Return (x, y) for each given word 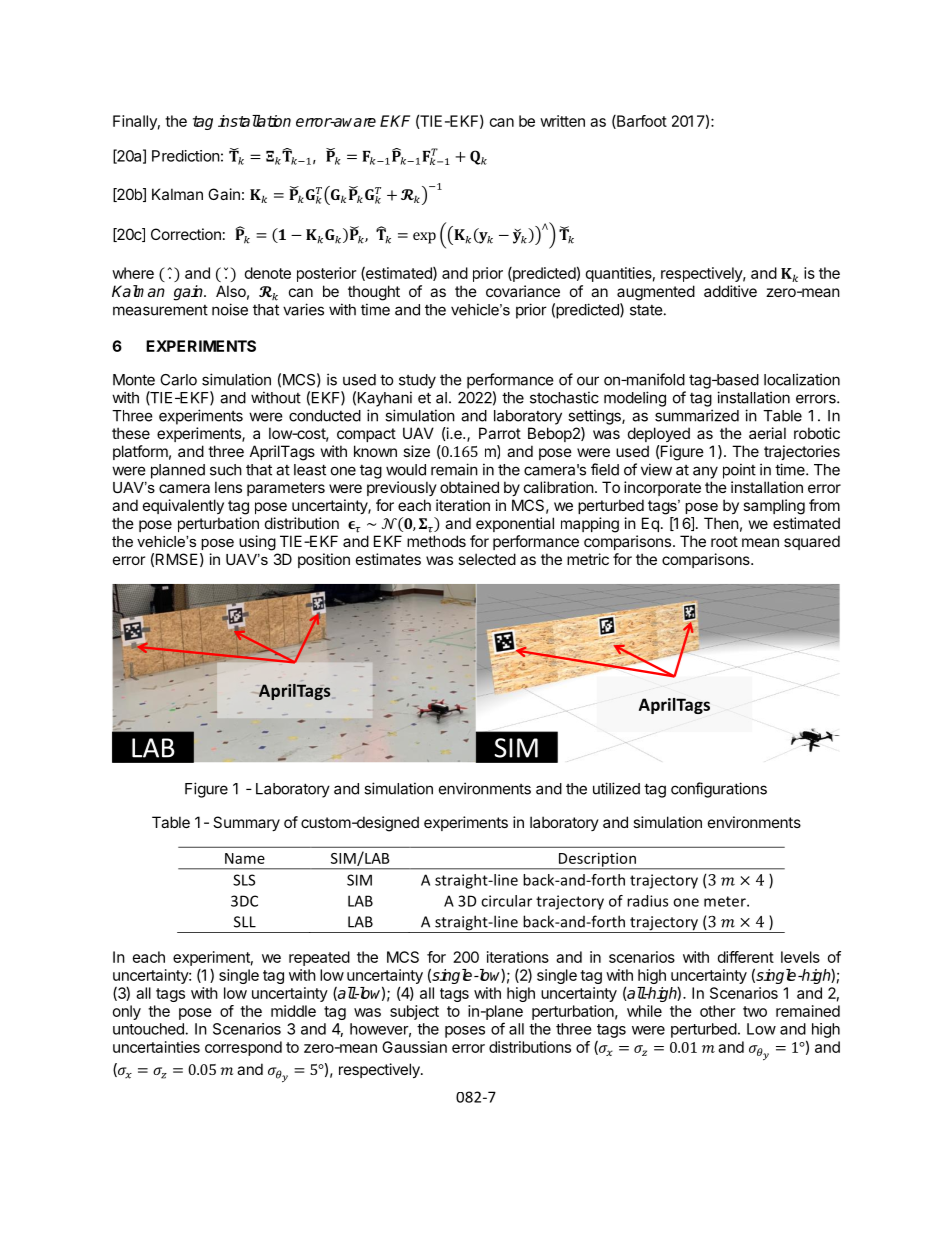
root (724, 541)
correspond (243, 1048)
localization (802, 379)
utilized (616, 788)
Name (245, 858)
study (417, 381)
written (562, 121)
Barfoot (641, 122)
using (257, 543)
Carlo (178, 380)
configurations (719, 790)
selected (487, 559)
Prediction (186, 156)
